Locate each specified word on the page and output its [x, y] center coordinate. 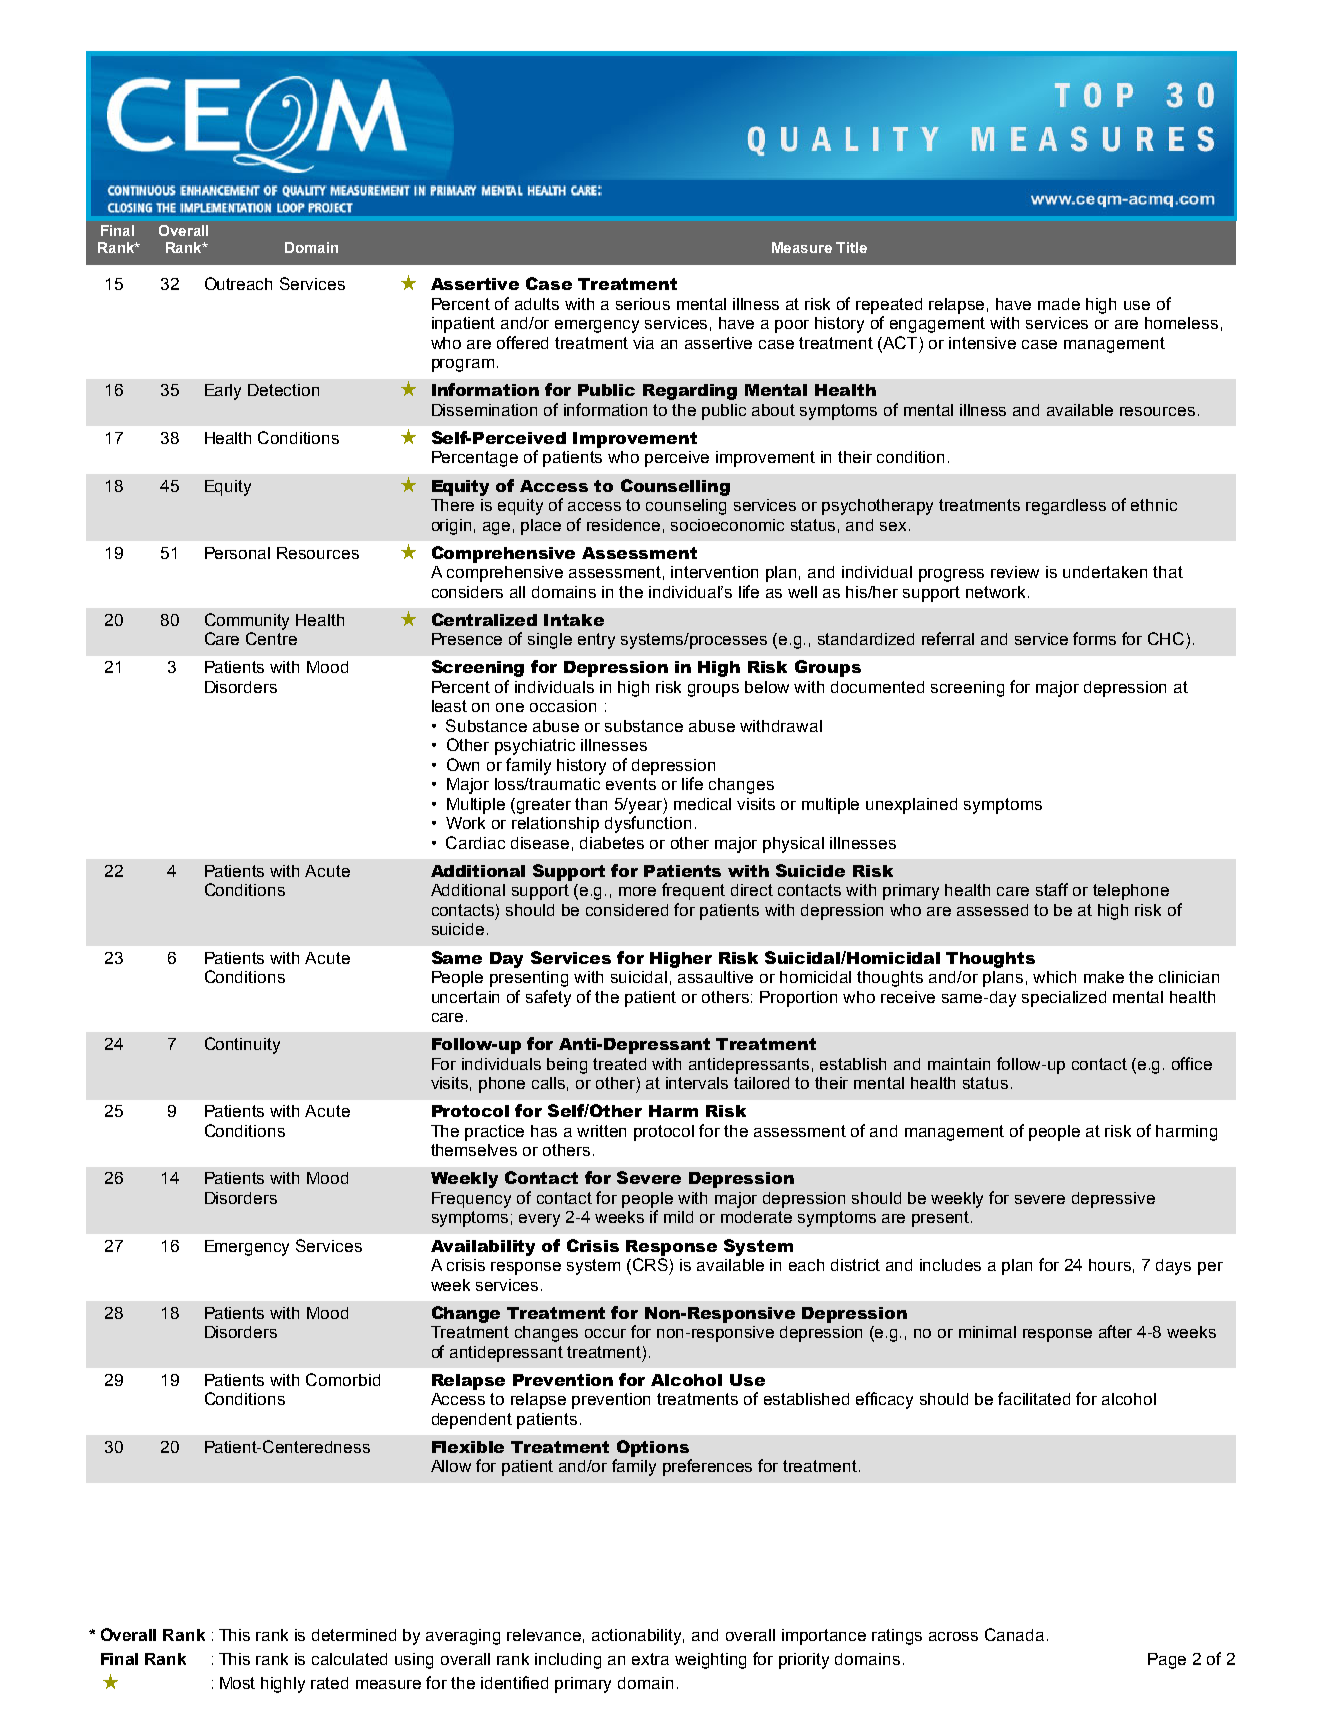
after [1115, 1331]
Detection [283, 390]
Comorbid [343, 1379]
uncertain [465, 997]
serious [643, 304]
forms [1094, 638]
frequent [693, 891]
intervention [714, 572]
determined [354, 1635]
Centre [271, 638]
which [1054, 977]
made [1059, 304]
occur [605, 1333]
